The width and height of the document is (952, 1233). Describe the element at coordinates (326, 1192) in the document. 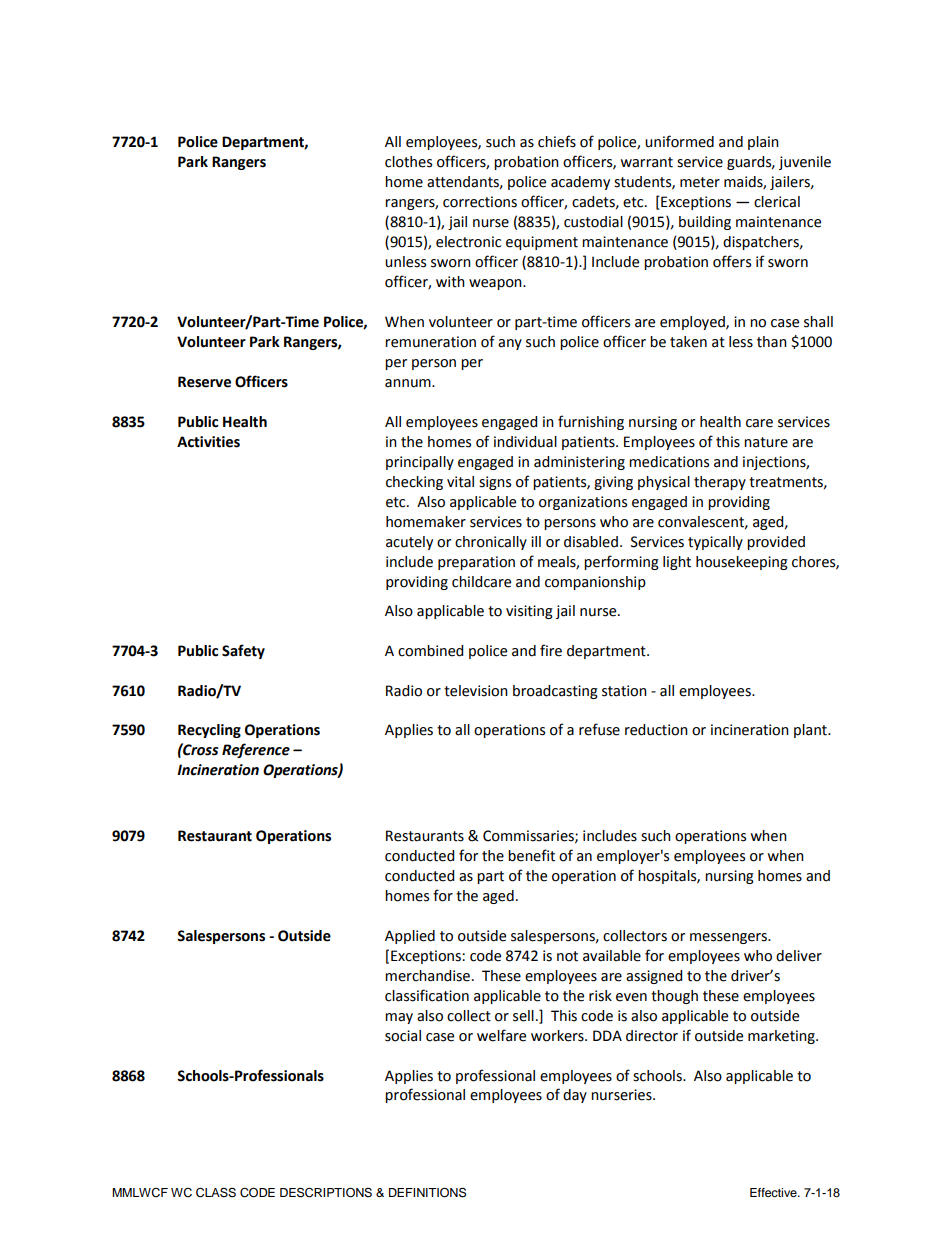

I see `DESCRIPTIONS` at that location.
